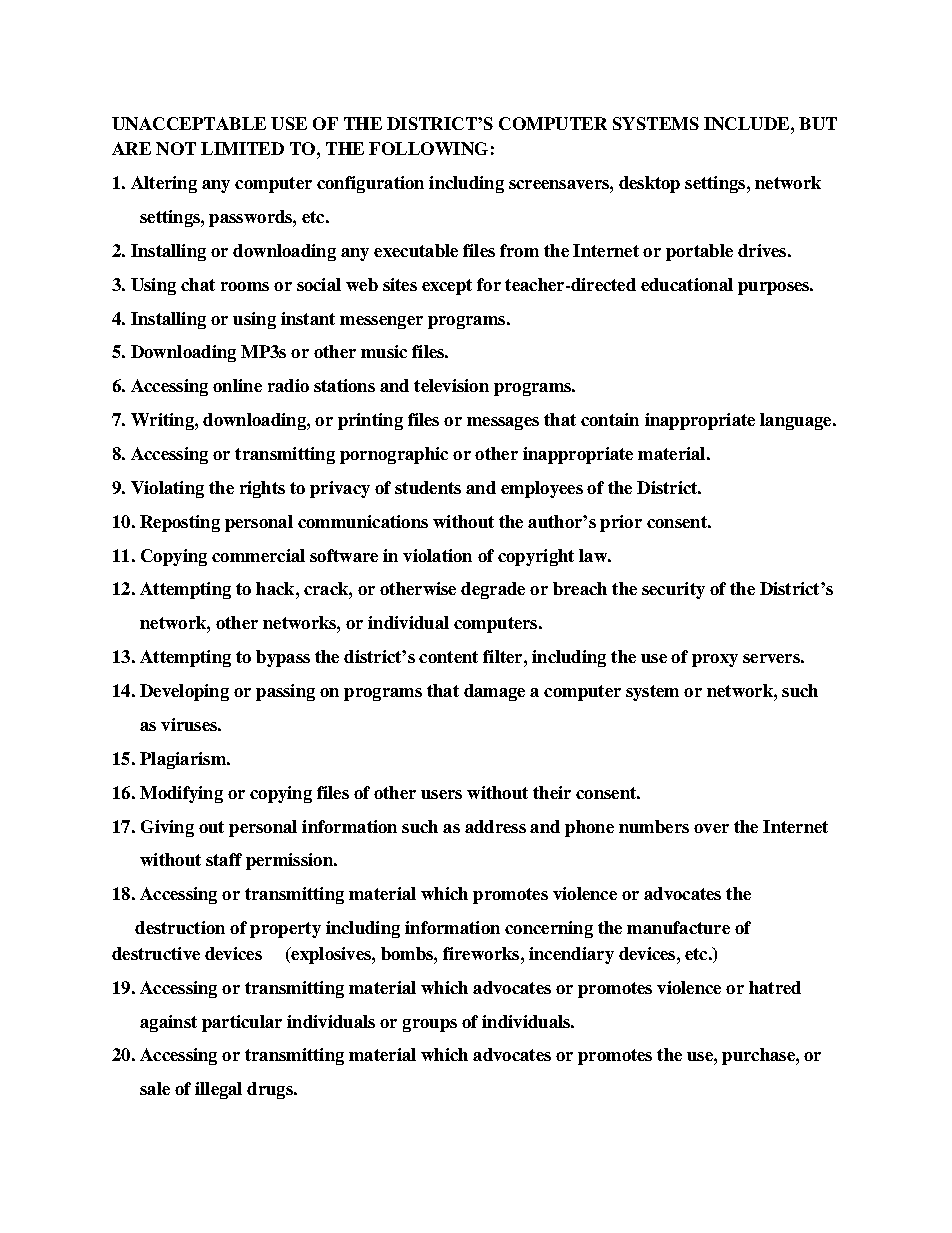  I want to click on hack, so click(276, 588).
